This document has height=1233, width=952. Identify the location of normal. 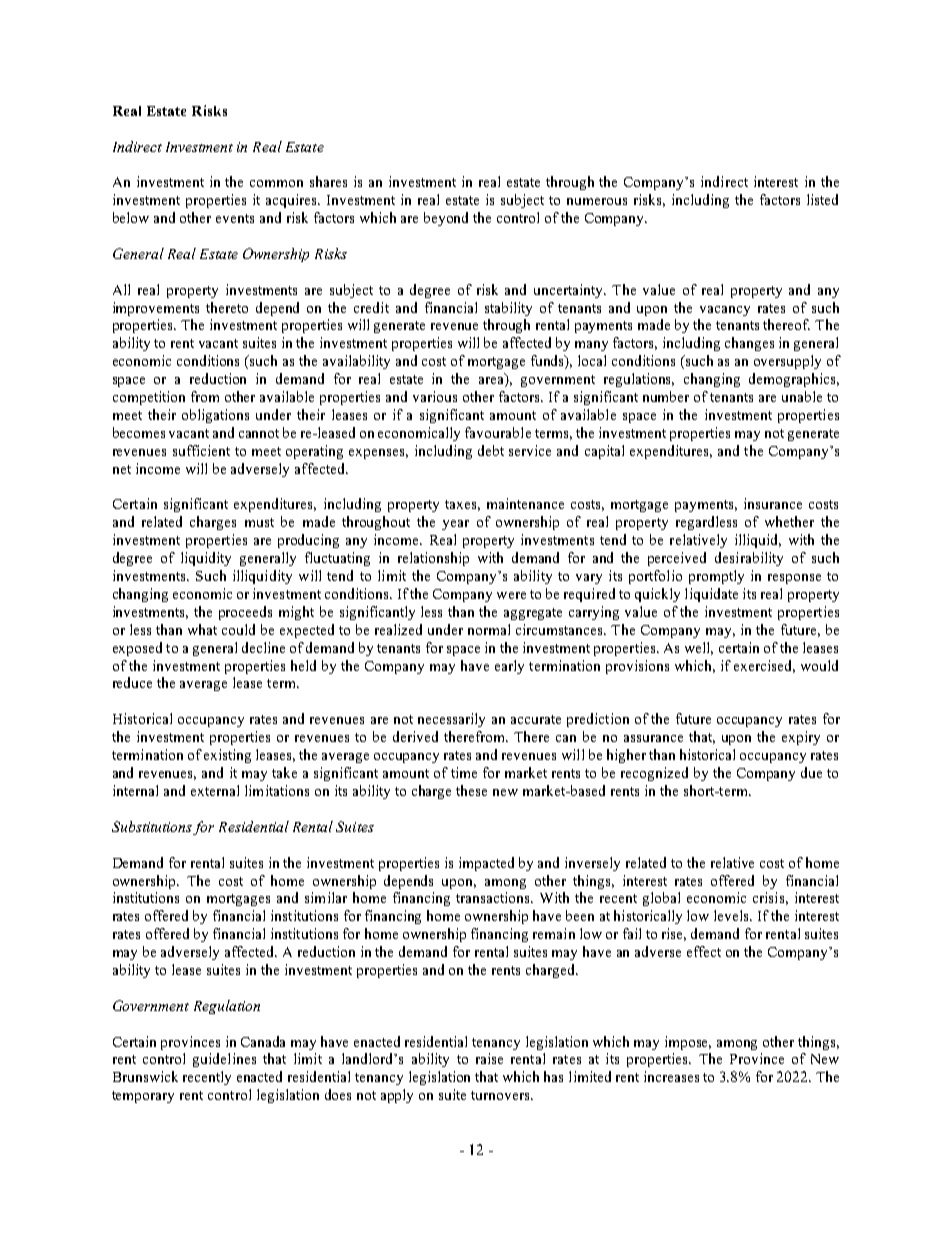
(489, 629).
